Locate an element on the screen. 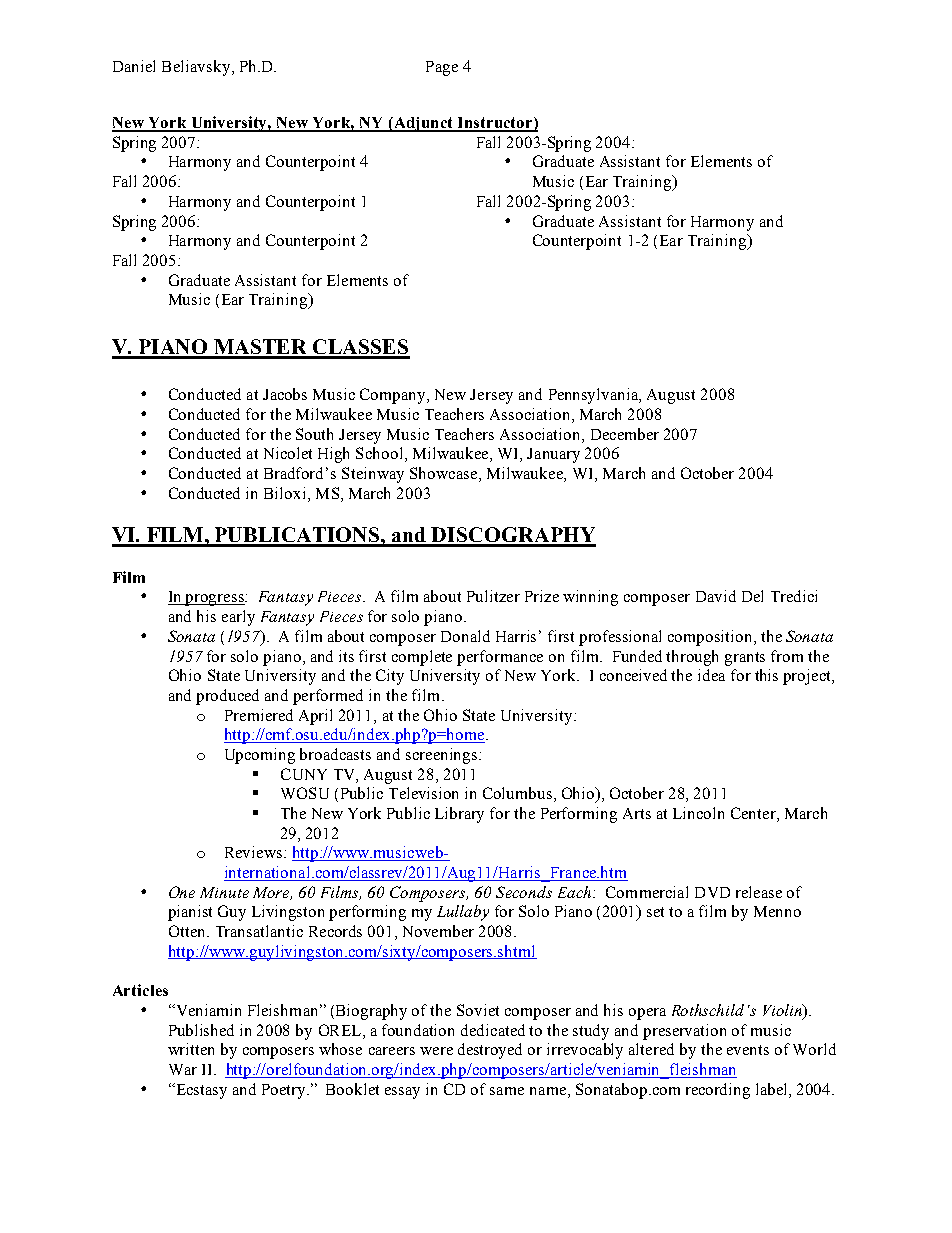 This screenshot has height=1233, width=952. Upcoming is located at coordinates (260, 756).
